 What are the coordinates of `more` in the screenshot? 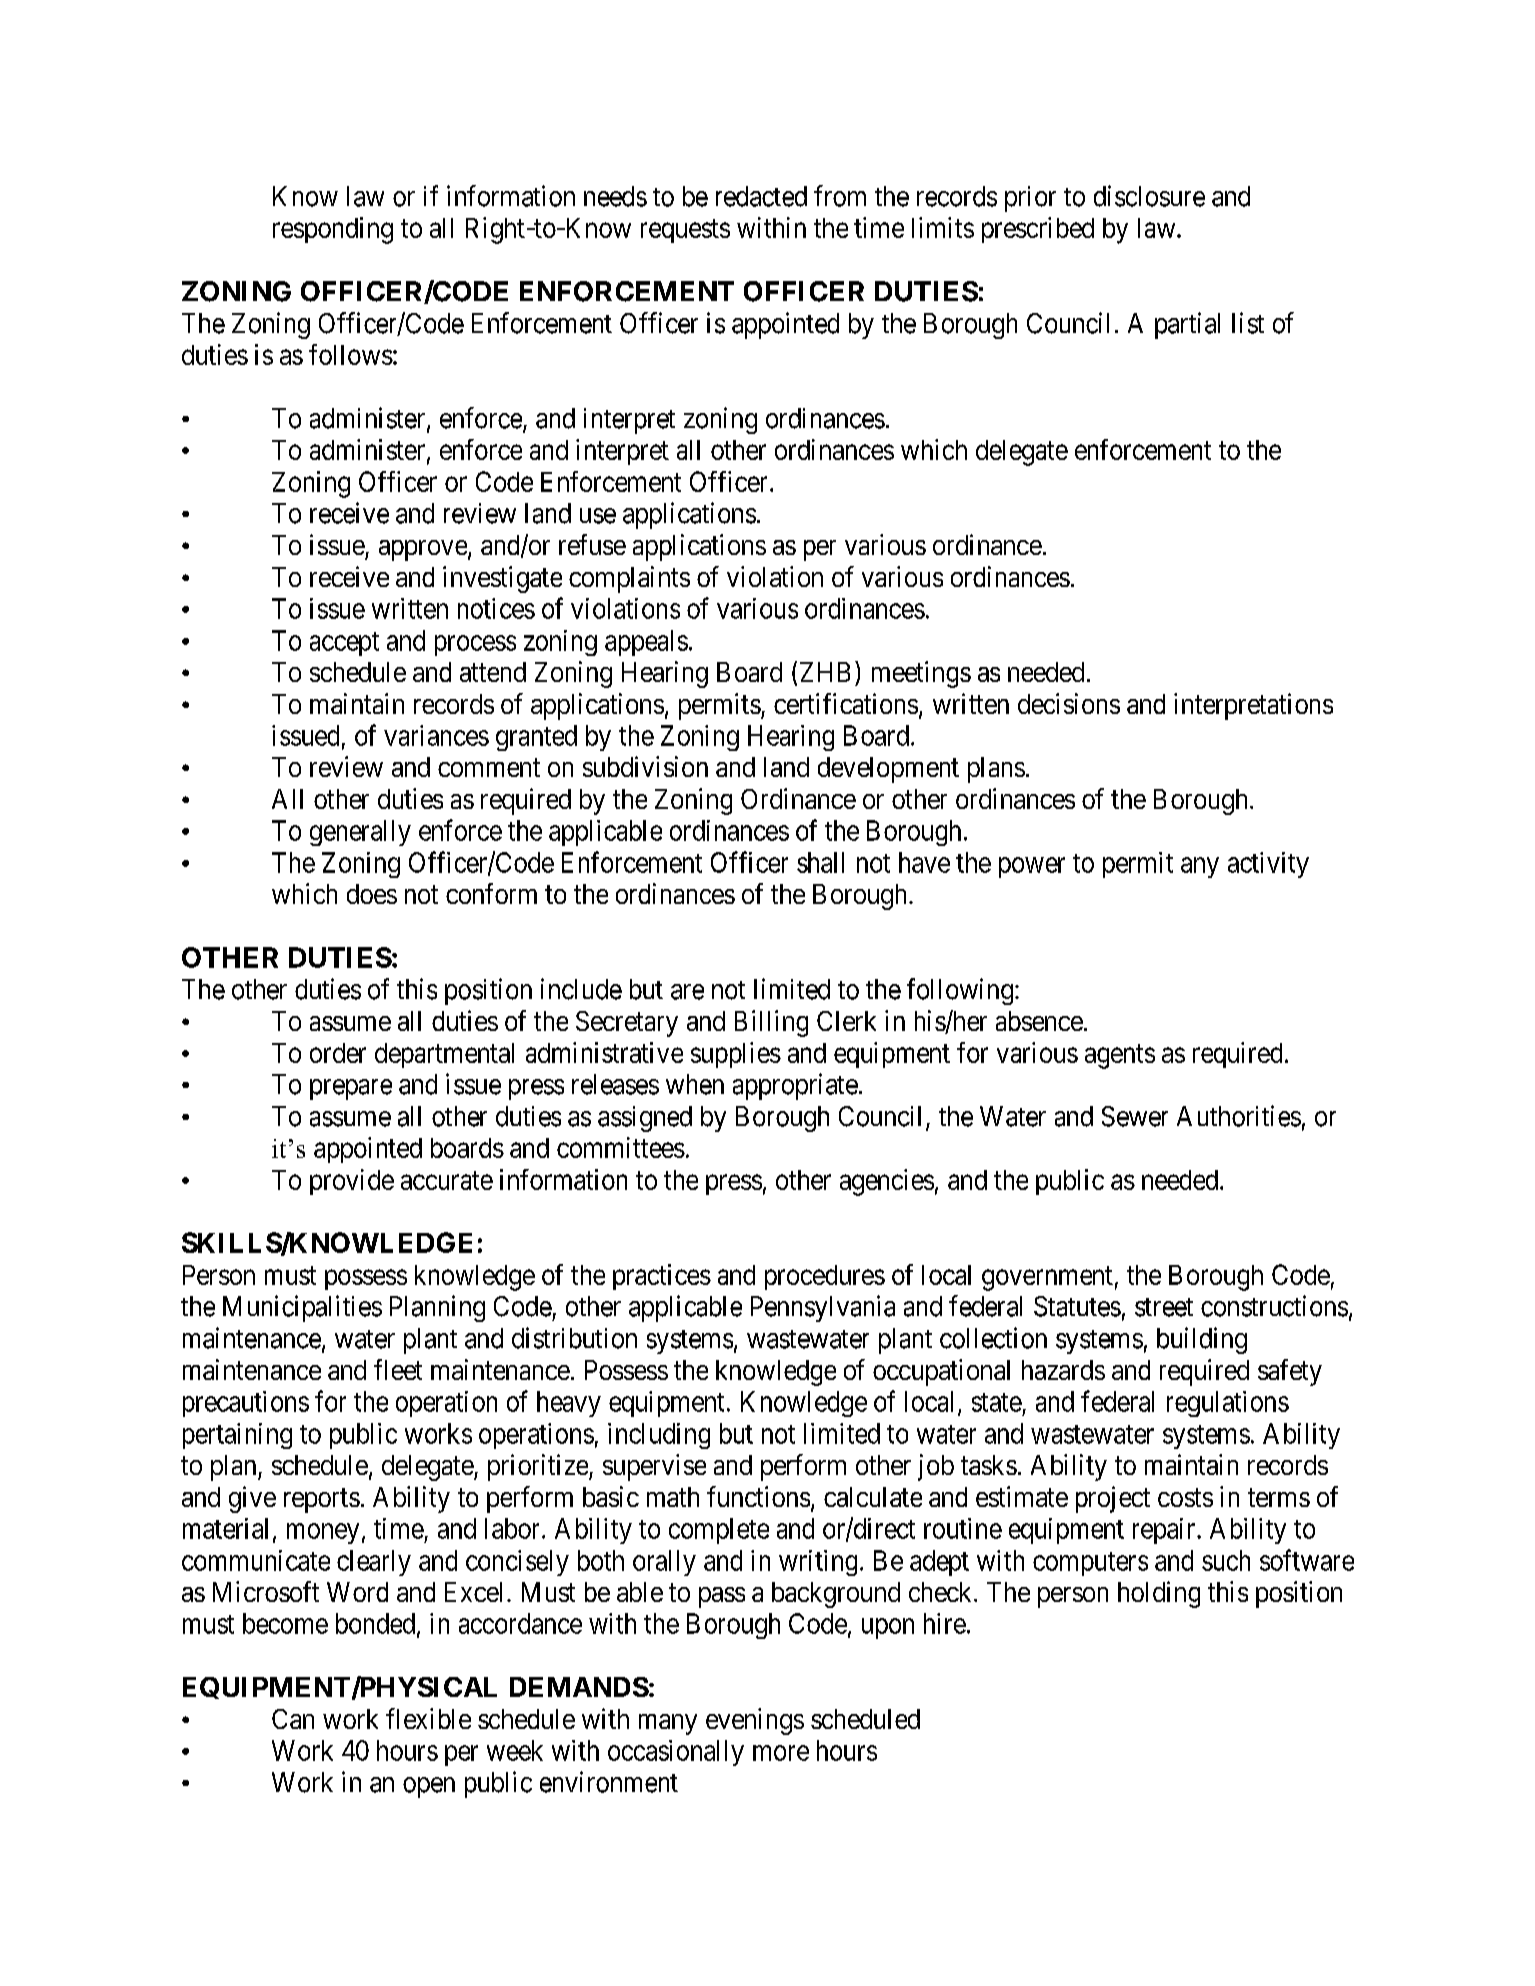 It's located at (781, 1753).
